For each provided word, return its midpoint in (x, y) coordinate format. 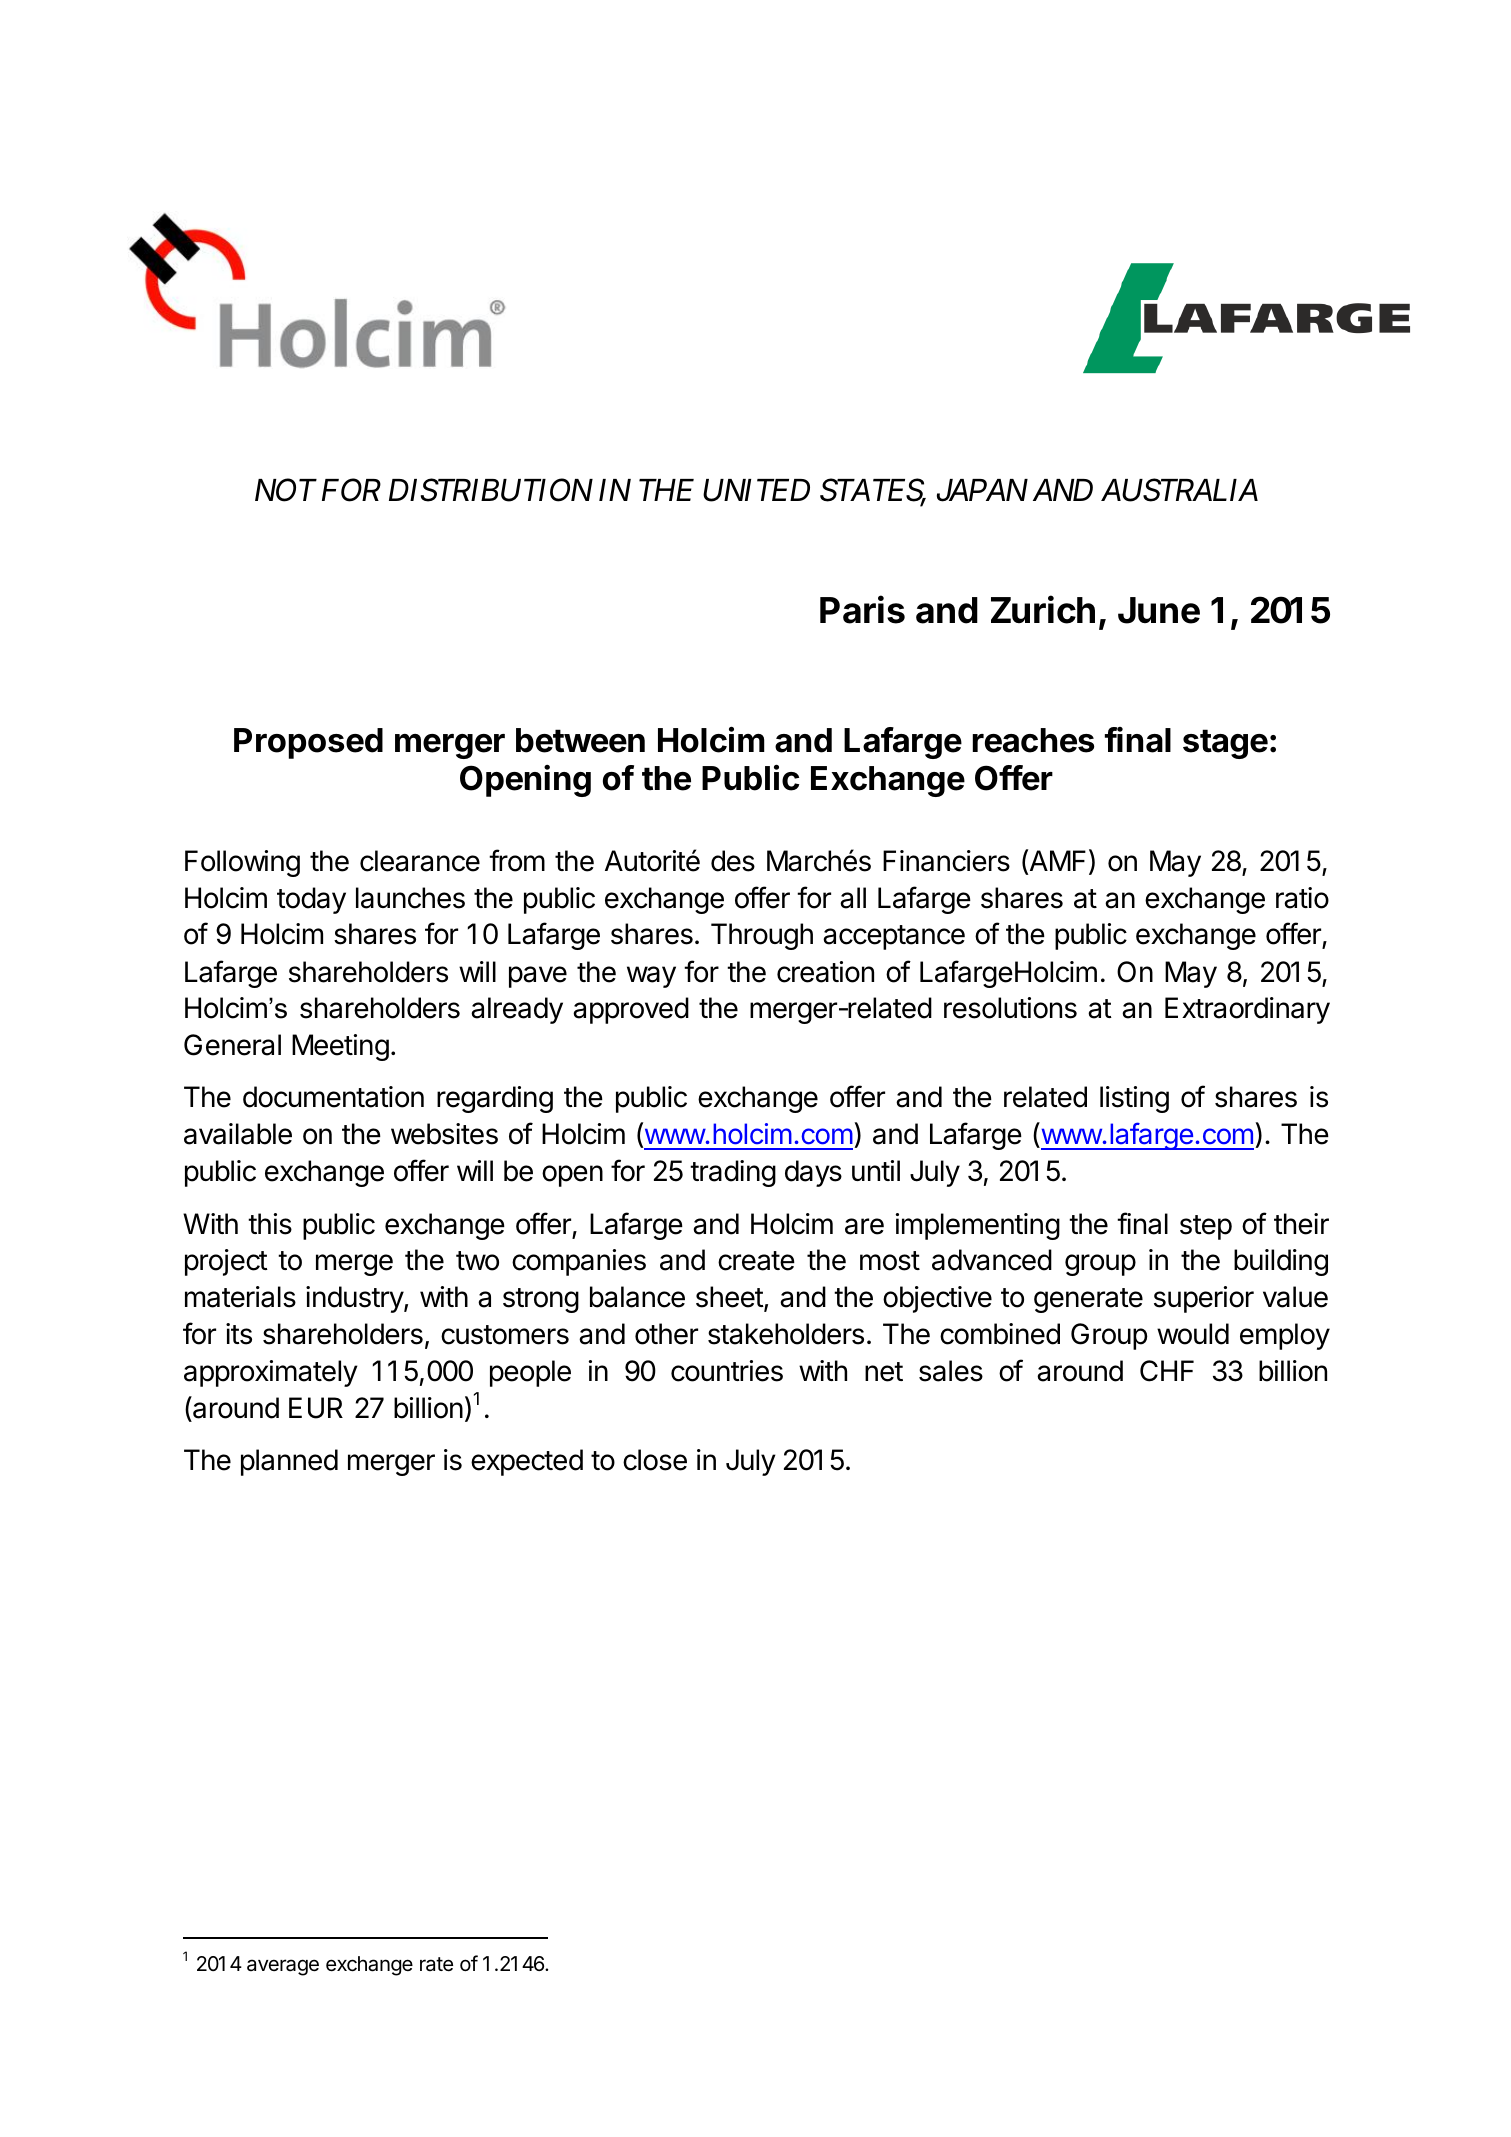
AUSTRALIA (1179, 490)
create (756, 1261)
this (270, 1224)
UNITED (756, 490)
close (655, 1460)
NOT (286, 490)
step (1206, 1227)
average (283, 1967)
